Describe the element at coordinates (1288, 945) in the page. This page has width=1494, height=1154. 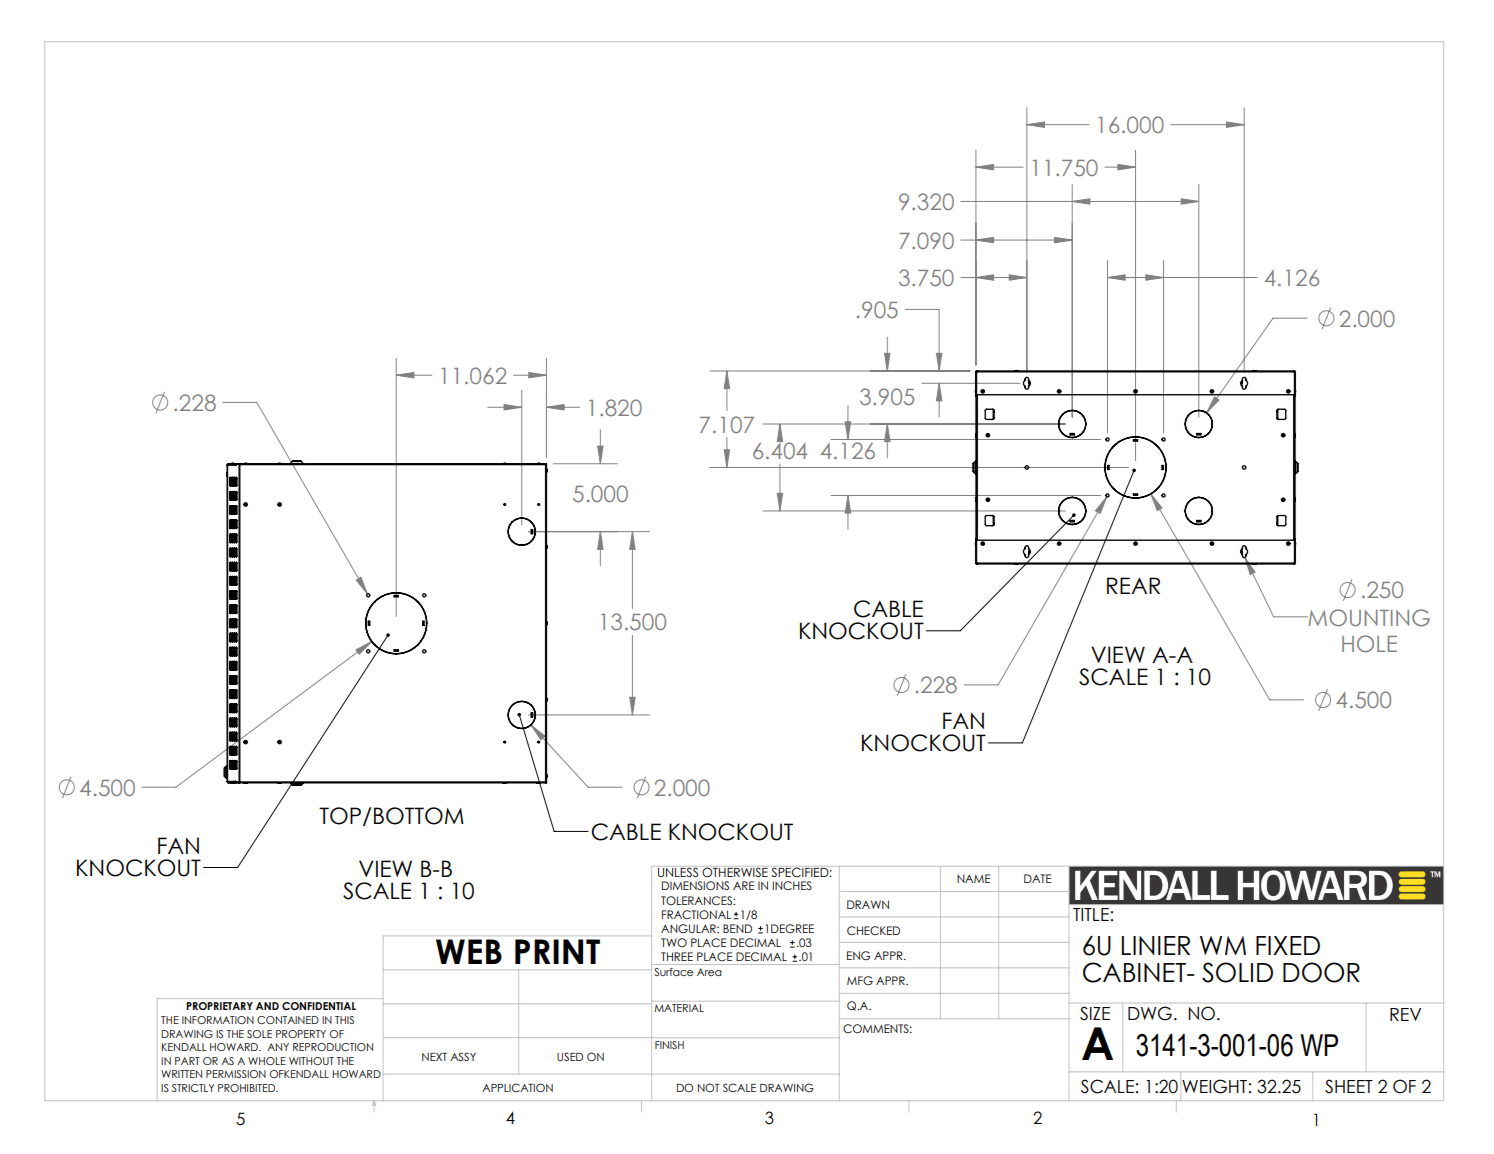
I see `FIXED` at that location.
